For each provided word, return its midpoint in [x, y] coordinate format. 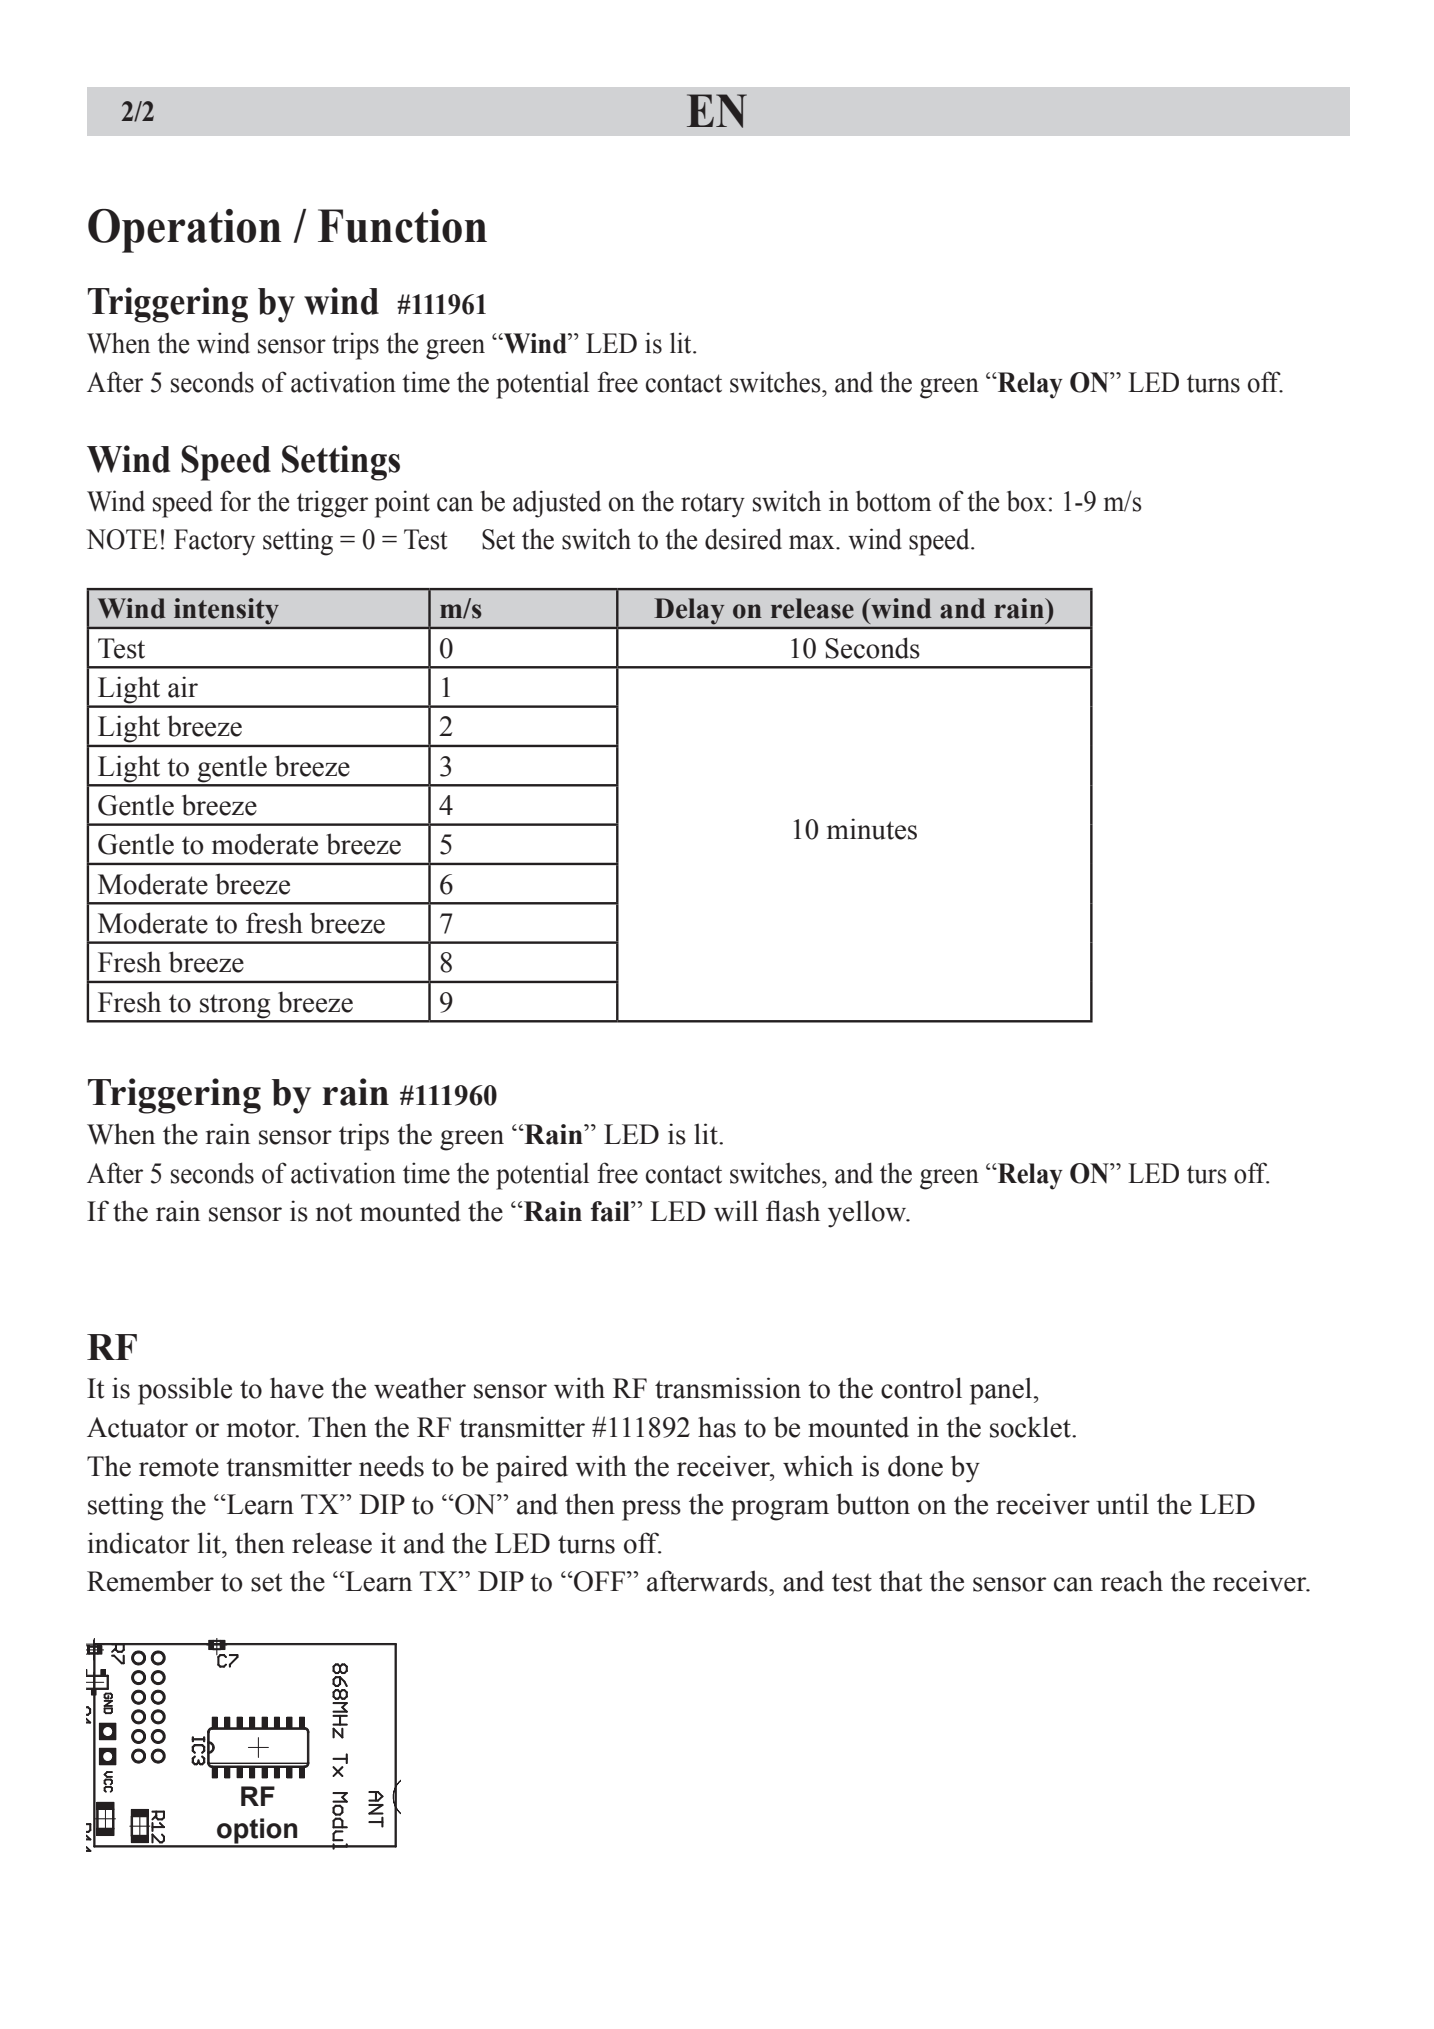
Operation [184, 231]
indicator [139, 1543]
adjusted [557, 504]
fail [611, 1211]
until [1122, 1504]
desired [743, 539]
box [1027, 501]
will [736, 1211]
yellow [868, 1214]
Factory [214, 542]
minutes [872, 829]
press [651, 1510]
